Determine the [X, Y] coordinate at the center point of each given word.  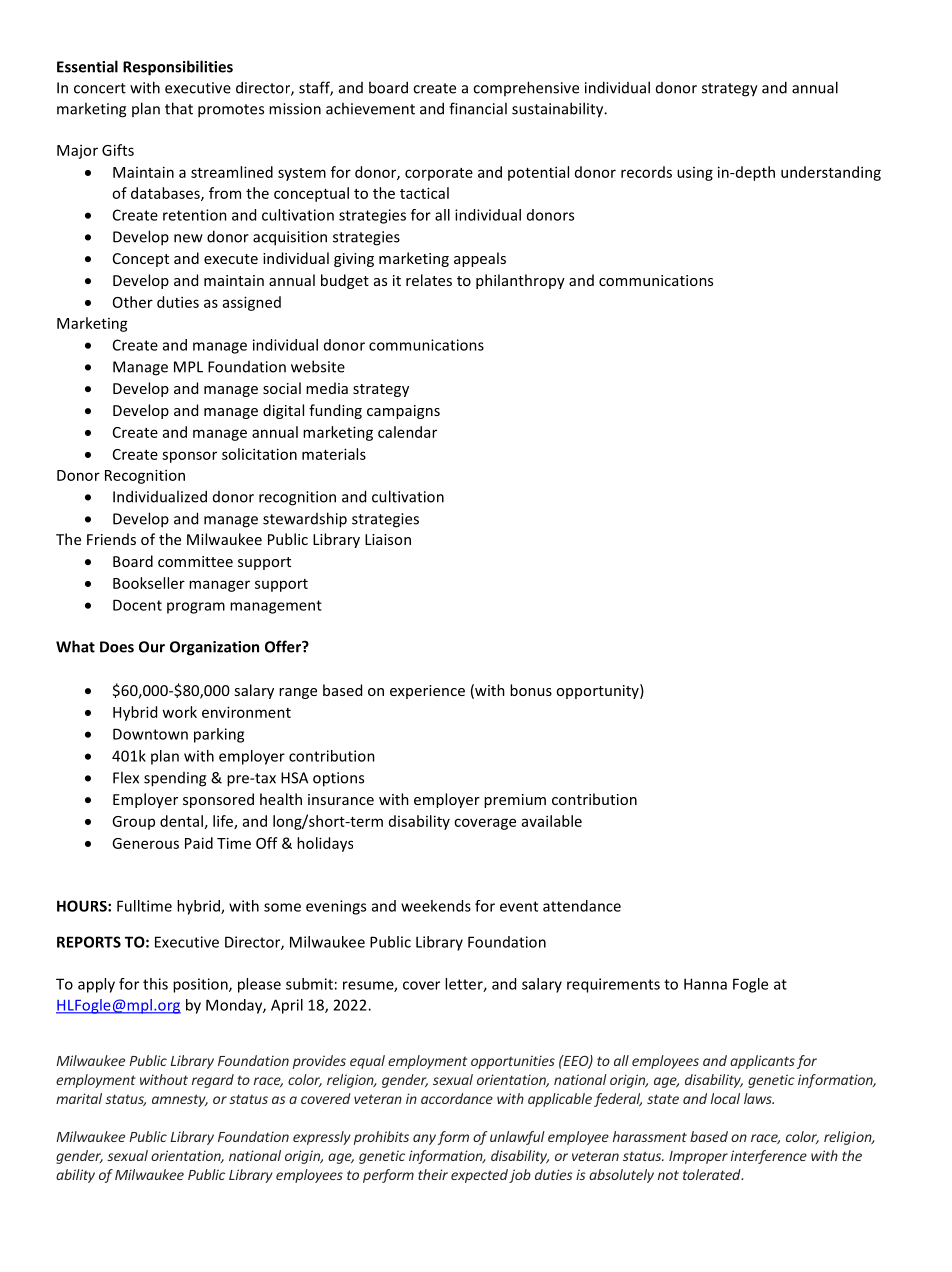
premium [515, 801]
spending [175, 779]
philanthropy [520, 281]
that [179, 108]
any [424, 1139]
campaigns [403, 412]
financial [478, 108]
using [695, 174]
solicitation [259, 454]
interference [769, 1157]
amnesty [180, 1100]
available [552, 821]
